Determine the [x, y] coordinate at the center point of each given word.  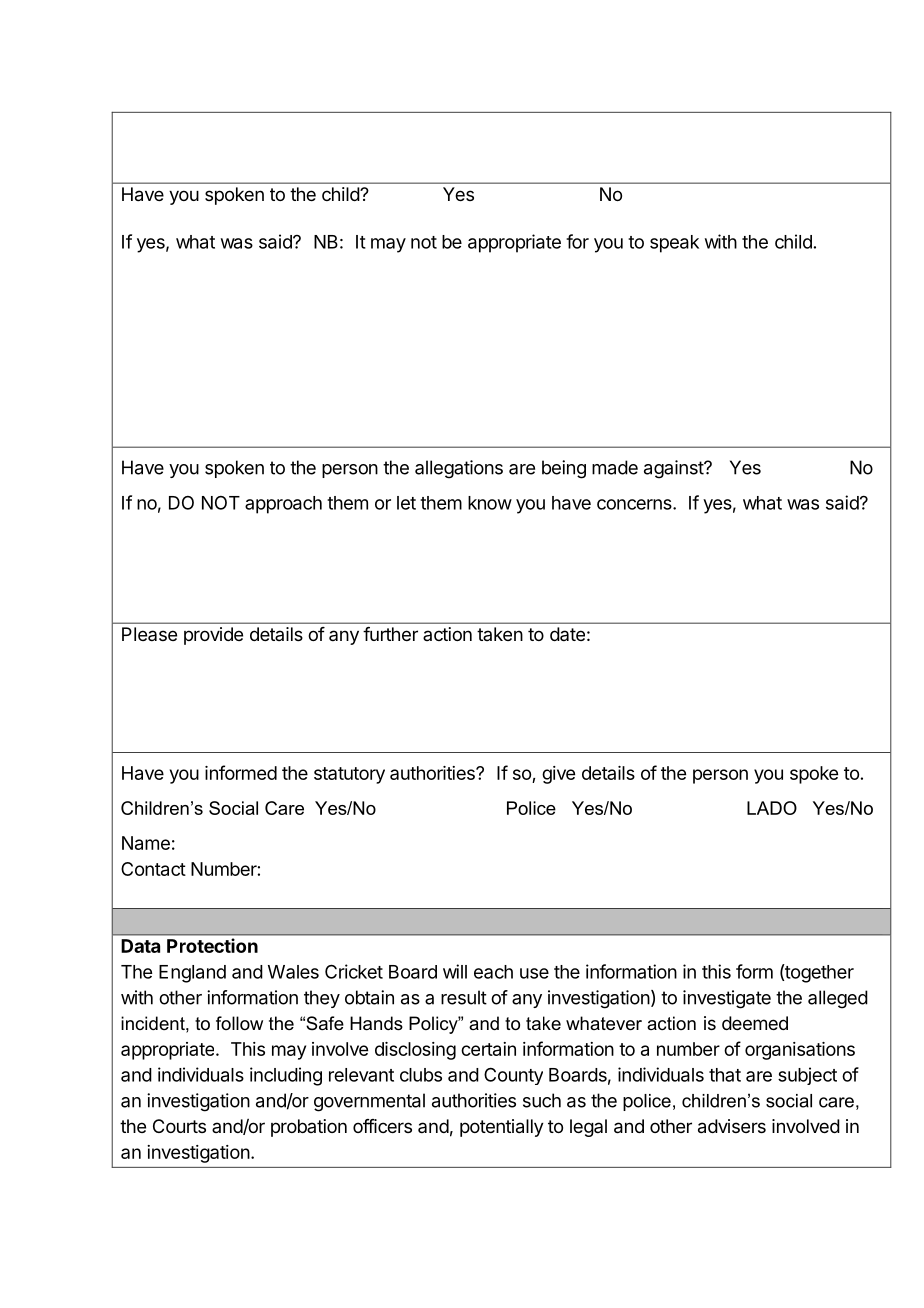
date [567, 634]
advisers [732, 1126]
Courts [179, 1126]
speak [674, 244]
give [558, 775]
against [674, 469]
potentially [502, 1128]
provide [213, 636]
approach [283, 505]
